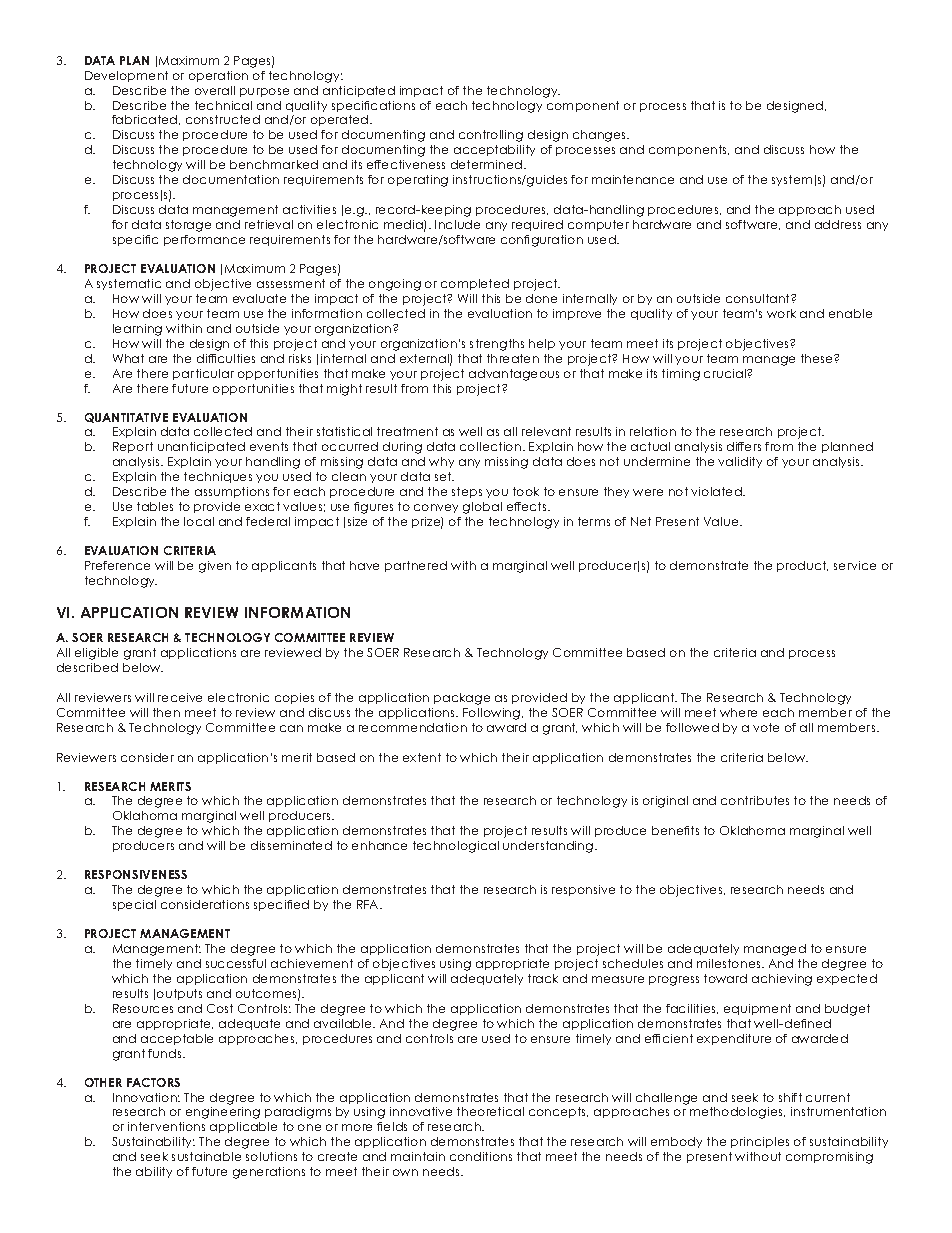  I want to click on crucial, so click(726, 373).
